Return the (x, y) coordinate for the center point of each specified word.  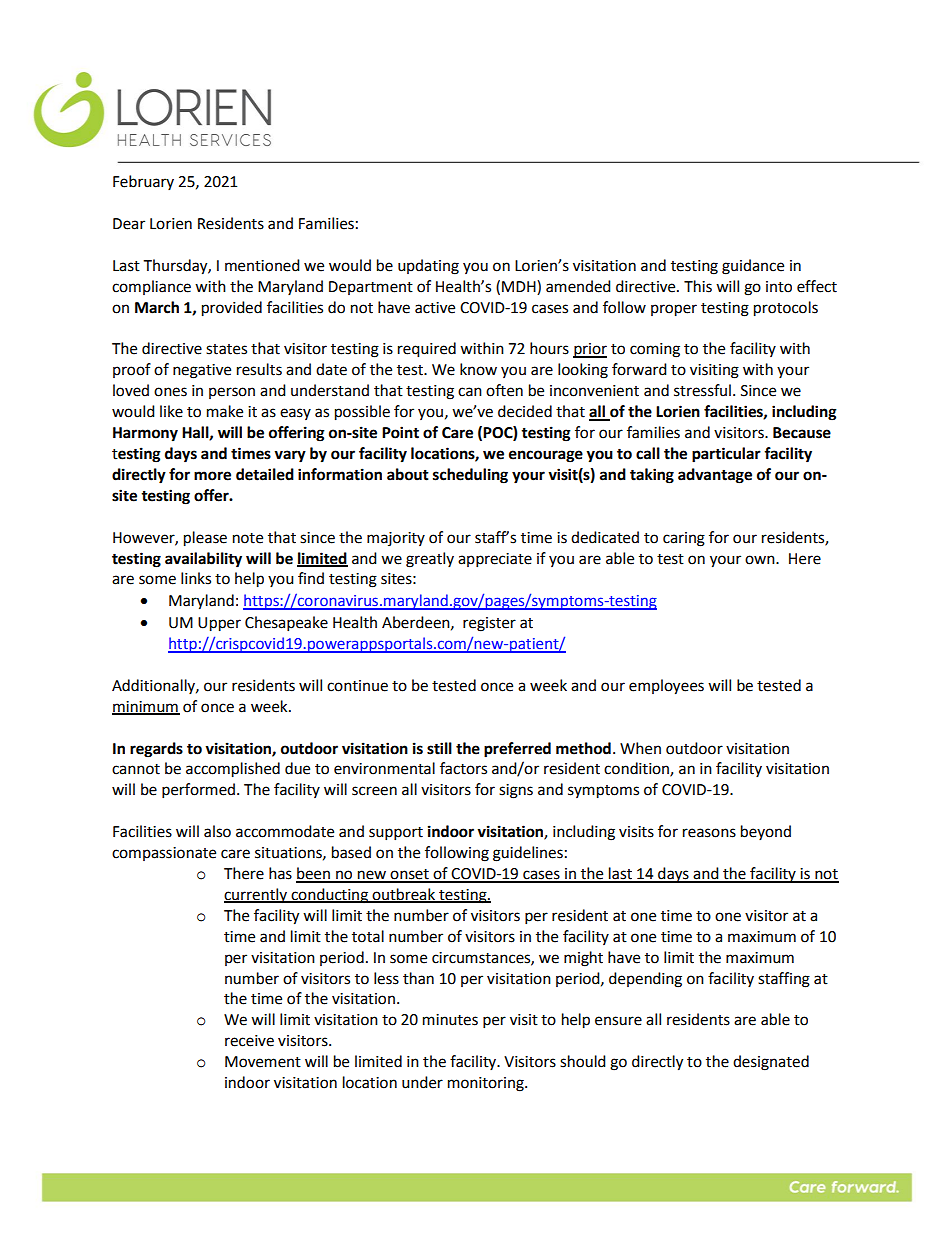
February (143, 182)
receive (249, 1041)
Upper (219, 624)
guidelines (528, 854)
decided (525, 411)
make (225, 411)
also (217, 831)
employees (666, 687)
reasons (709, 833)
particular (726, 455)
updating (428, 267)
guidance (753, 267)
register (489, 624)
